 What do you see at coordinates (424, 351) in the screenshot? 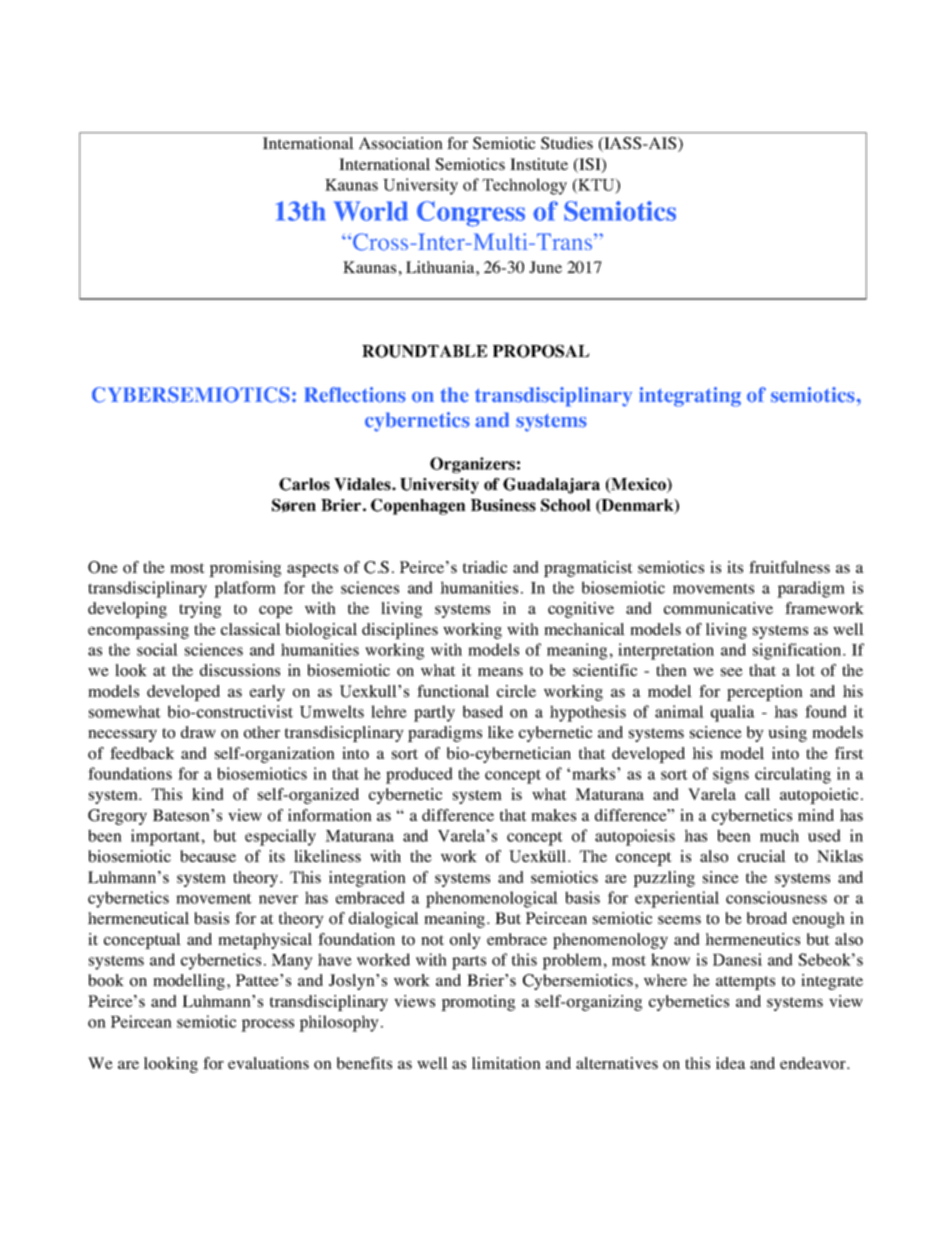
I see `ROUNDTABLE` at bounding box center [424, 351].
